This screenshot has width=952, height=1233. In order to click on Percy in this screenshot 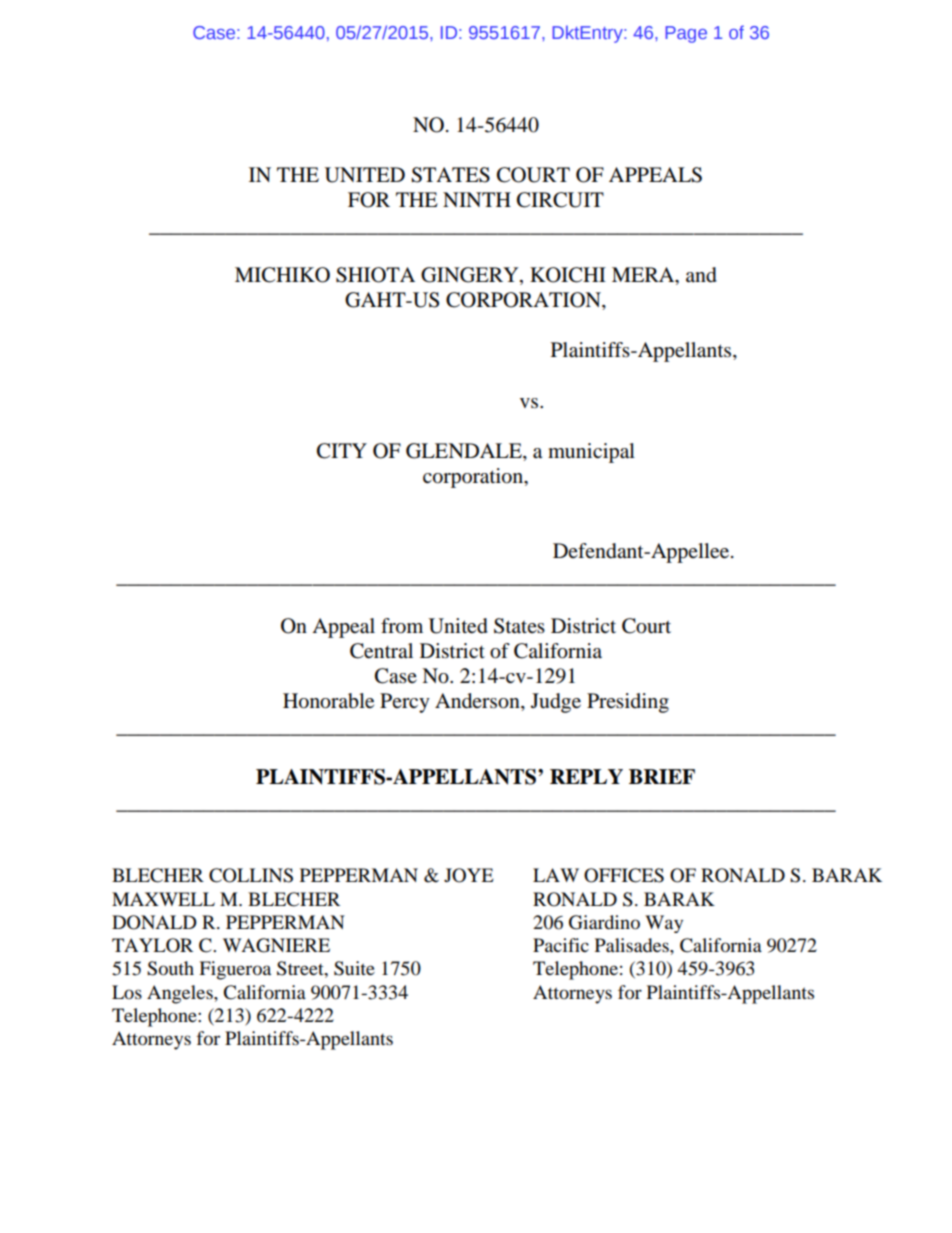, I will do `click(405, 703)`.
